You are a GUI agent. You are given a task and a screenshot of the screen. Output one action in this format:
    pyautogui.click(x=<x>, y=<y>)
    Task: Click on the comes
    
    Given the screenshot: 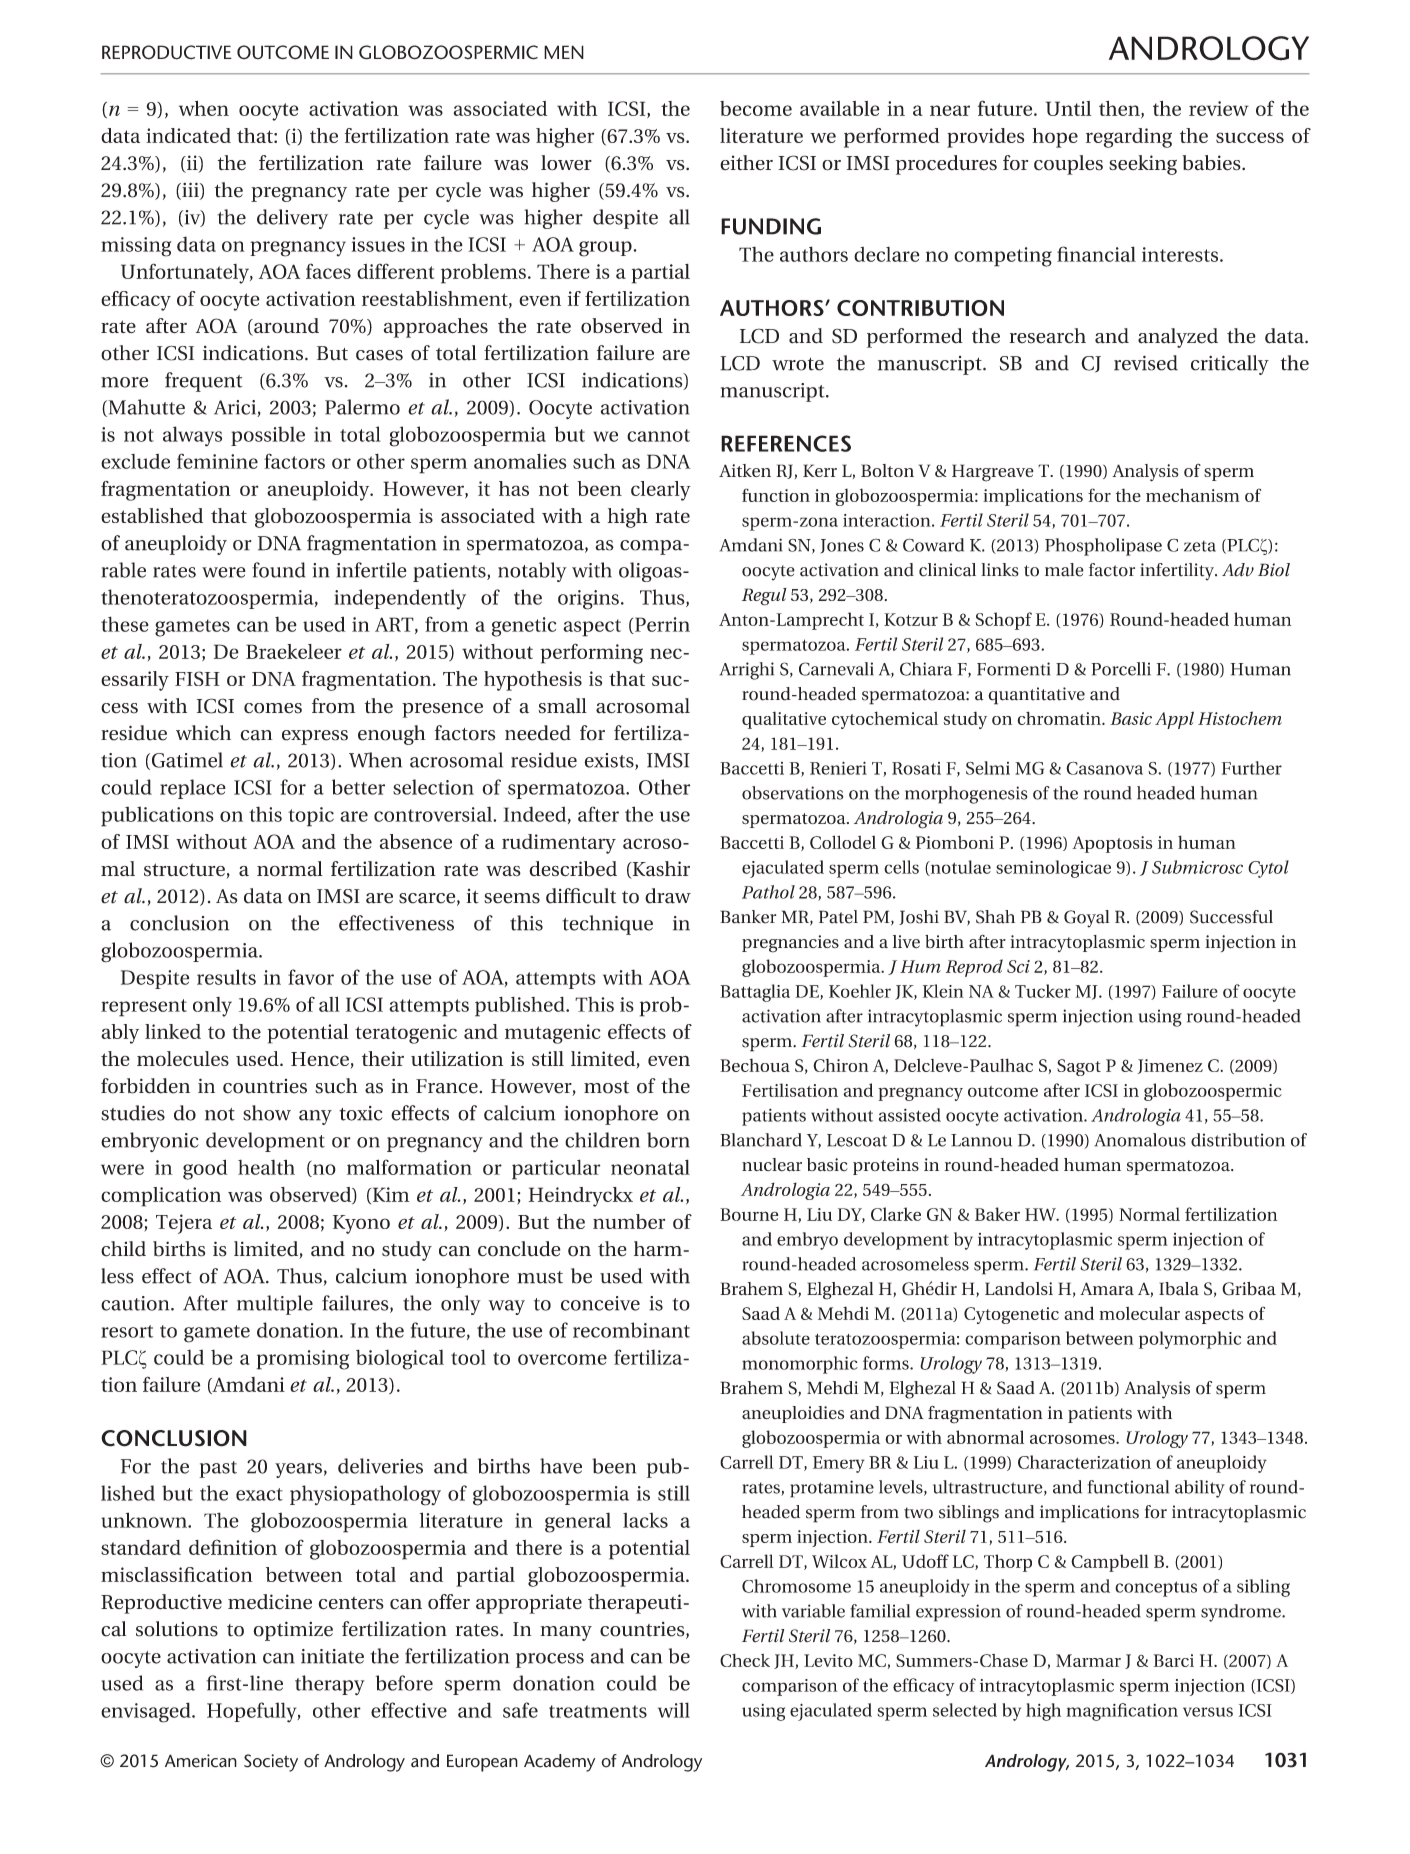 What is the action you would take?
    pyautogui.click(x=273, y=708)
